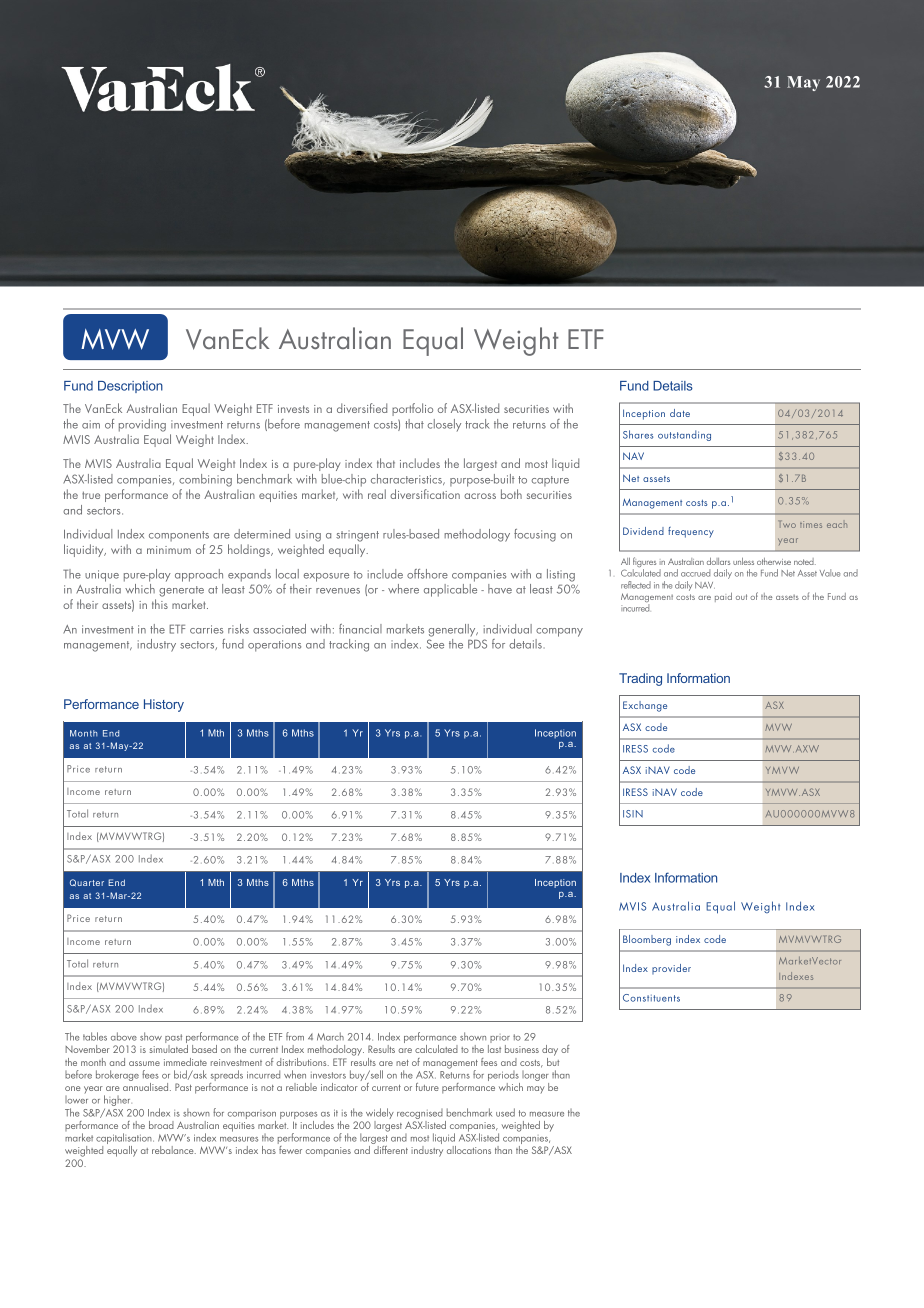 The width and height of the image is (924, 1308). I want to click on closely, so click(444, 425).
